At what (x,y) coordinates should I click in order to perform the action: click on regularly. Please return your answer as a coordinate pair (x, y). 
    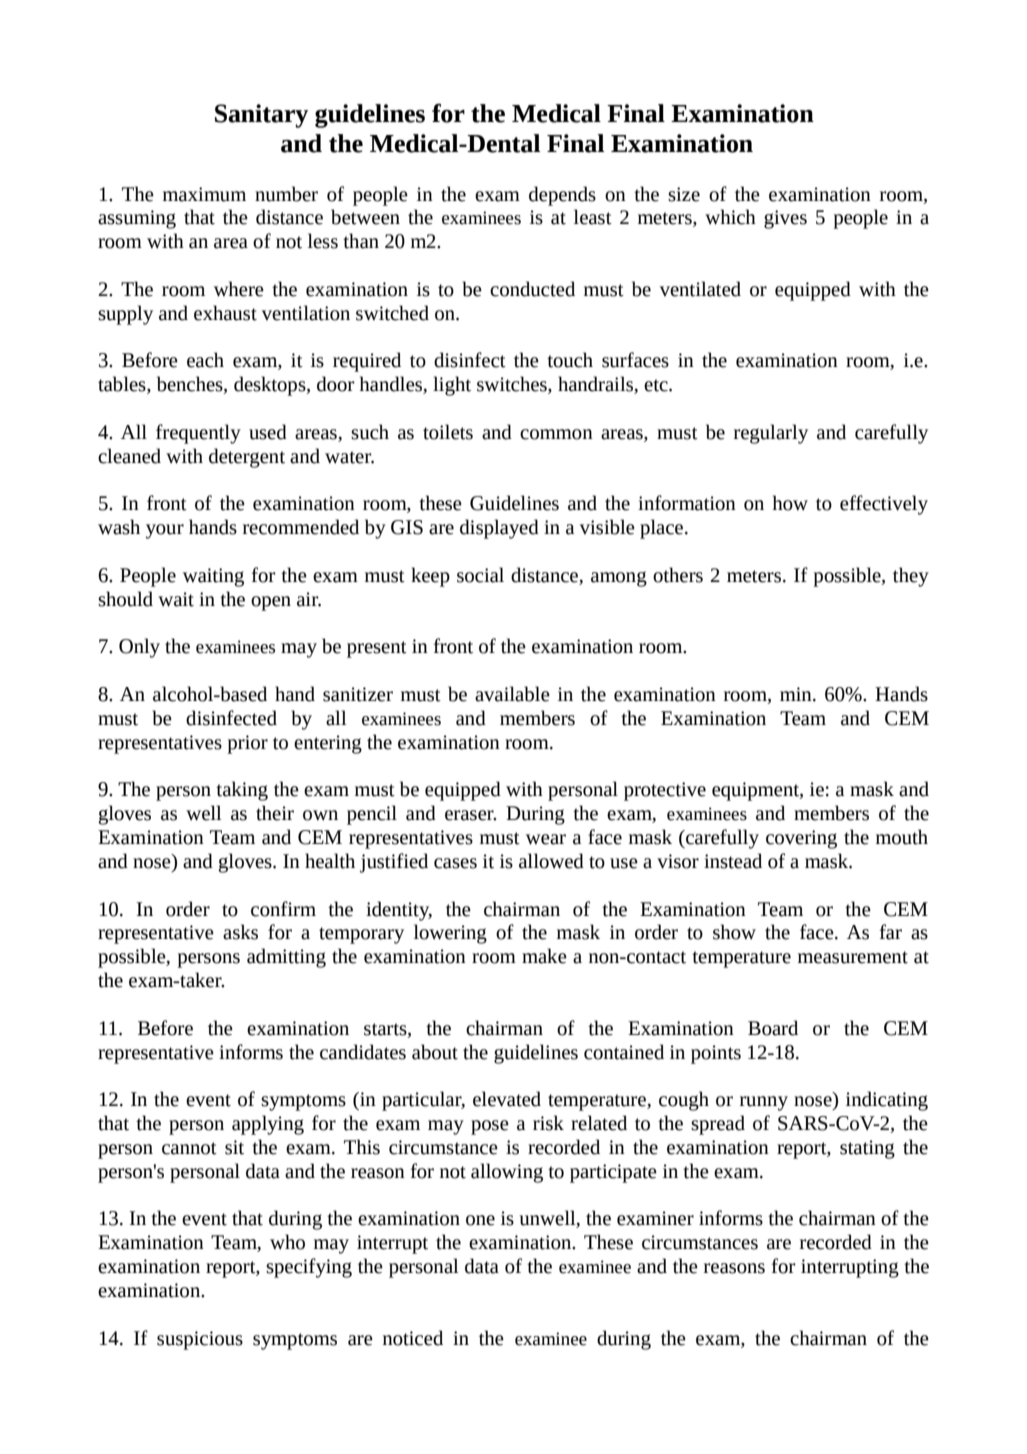
    Looking at the image, I should click on (771, 434).
